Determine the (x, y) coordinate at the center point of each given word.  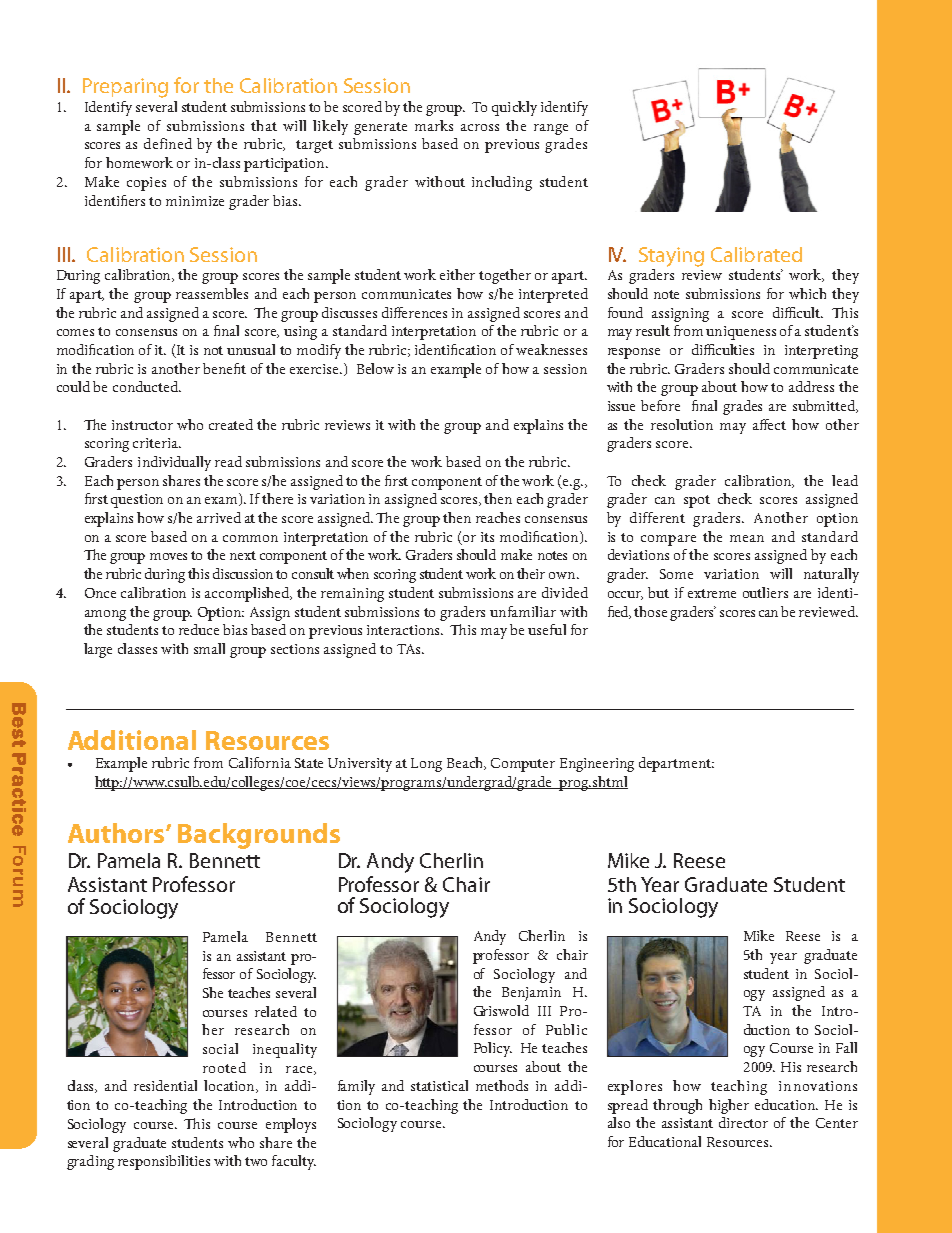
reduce (199, 629)
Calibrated (756, 254)
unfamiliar (523, 611)
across (480, 127)
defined (168, 143)
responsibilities (164, 1162)
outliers (765, 592)
